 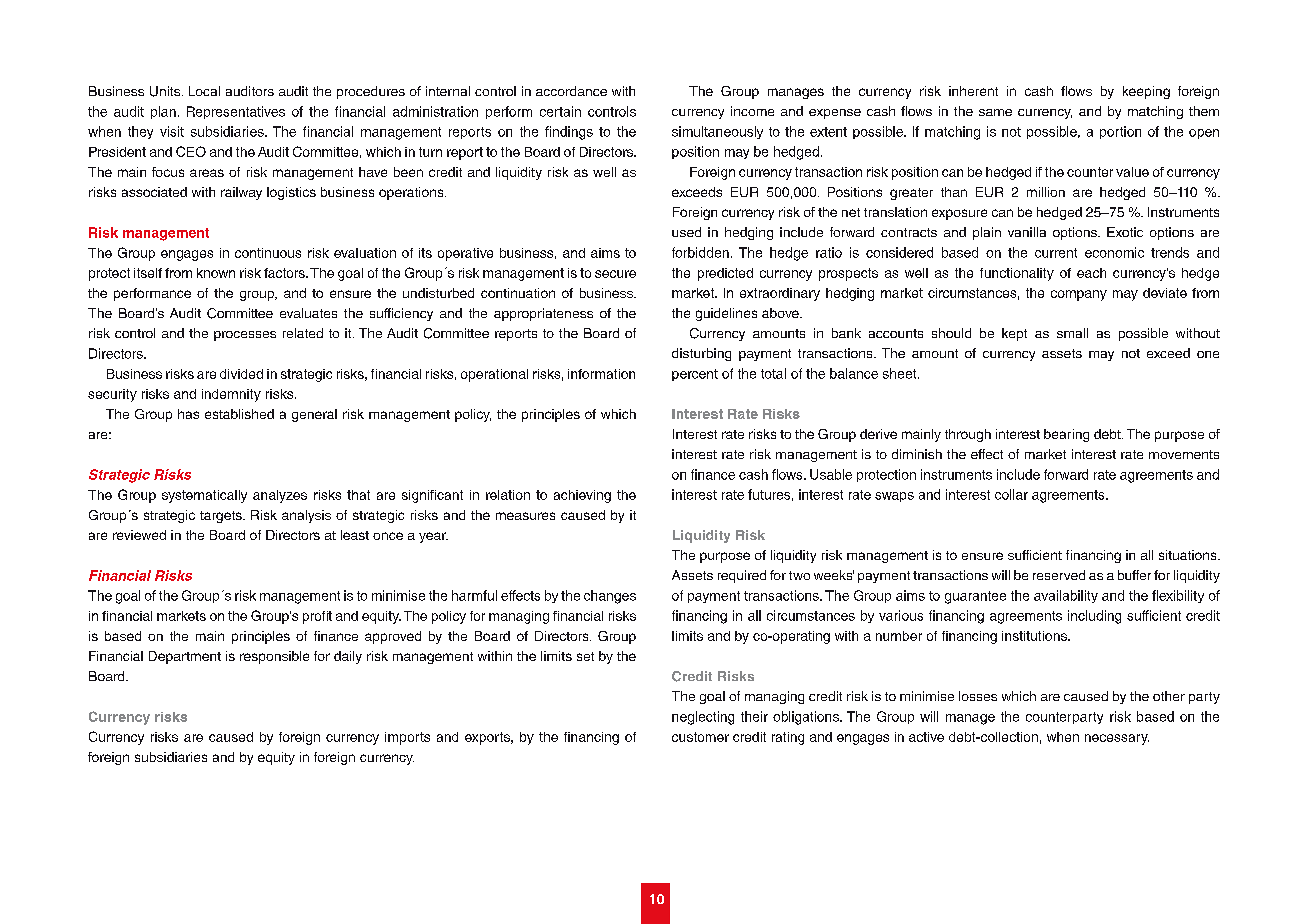 What do you see at coordinates (407, 738) in the image?
I see `imports` at bounding box center [407, 738].
